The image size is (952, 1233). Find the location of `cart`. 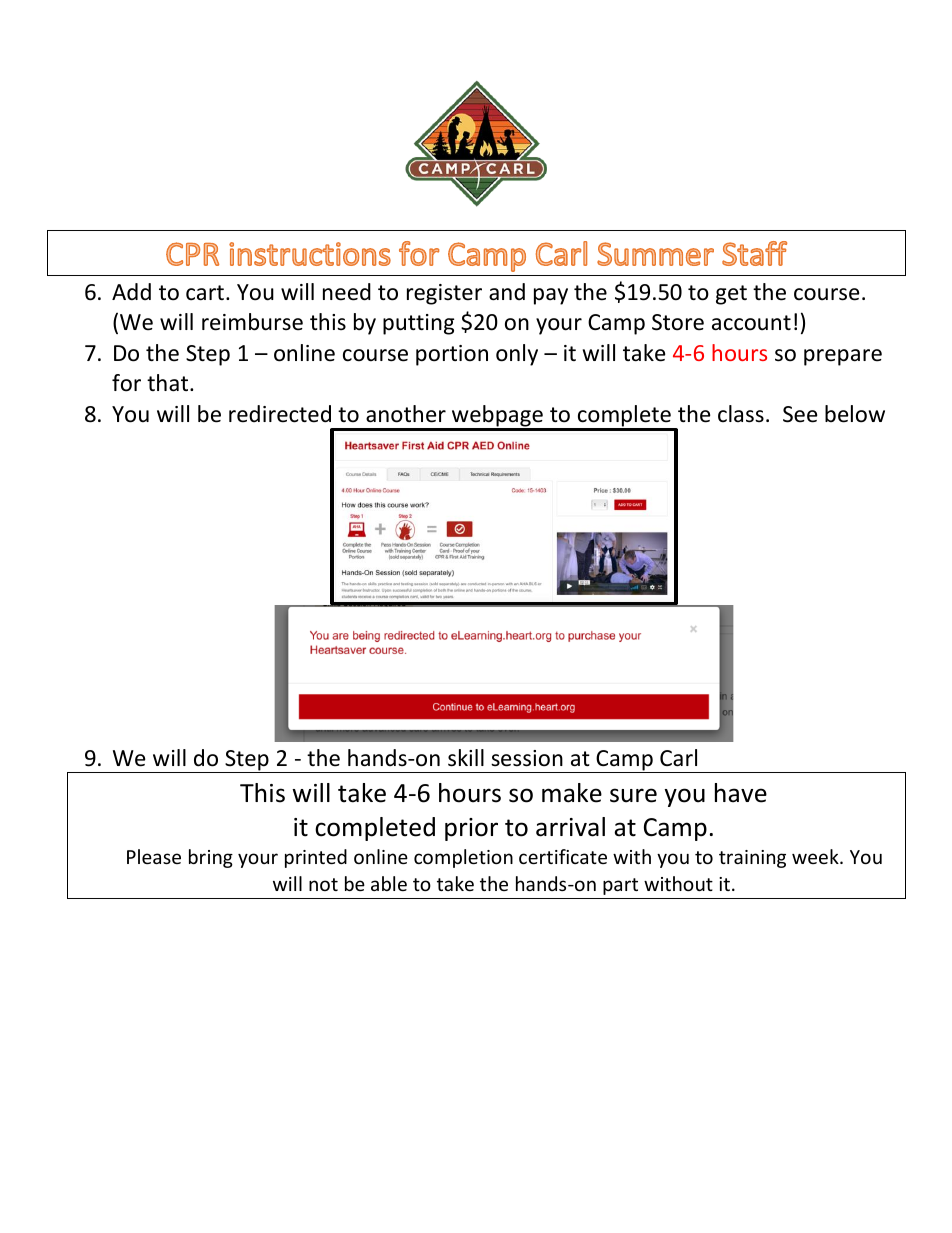

cart is located at coordinates (206, 293).
